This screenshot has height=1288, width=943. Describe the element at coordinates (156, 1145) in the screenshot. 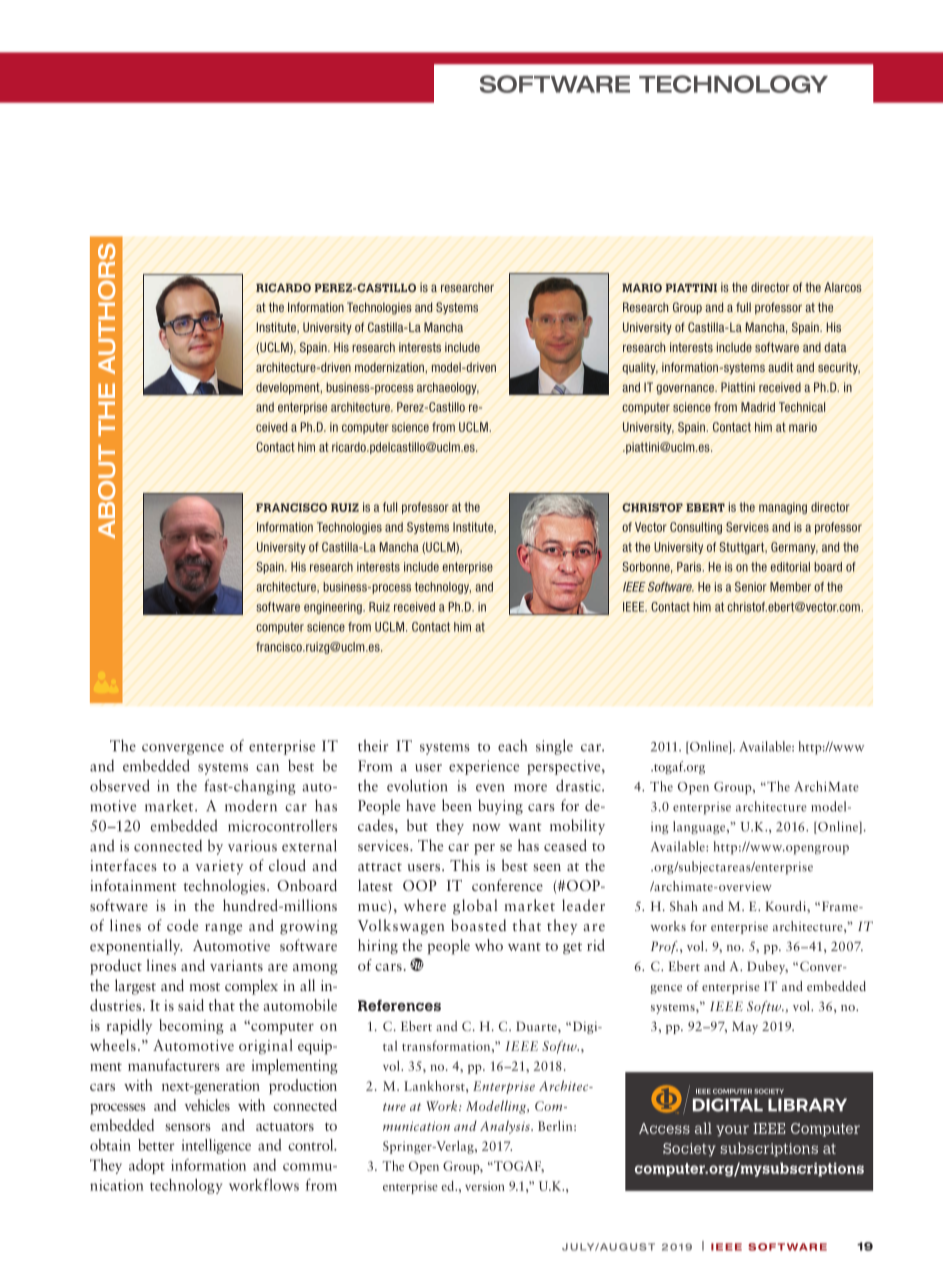

I see `better` at that location.
